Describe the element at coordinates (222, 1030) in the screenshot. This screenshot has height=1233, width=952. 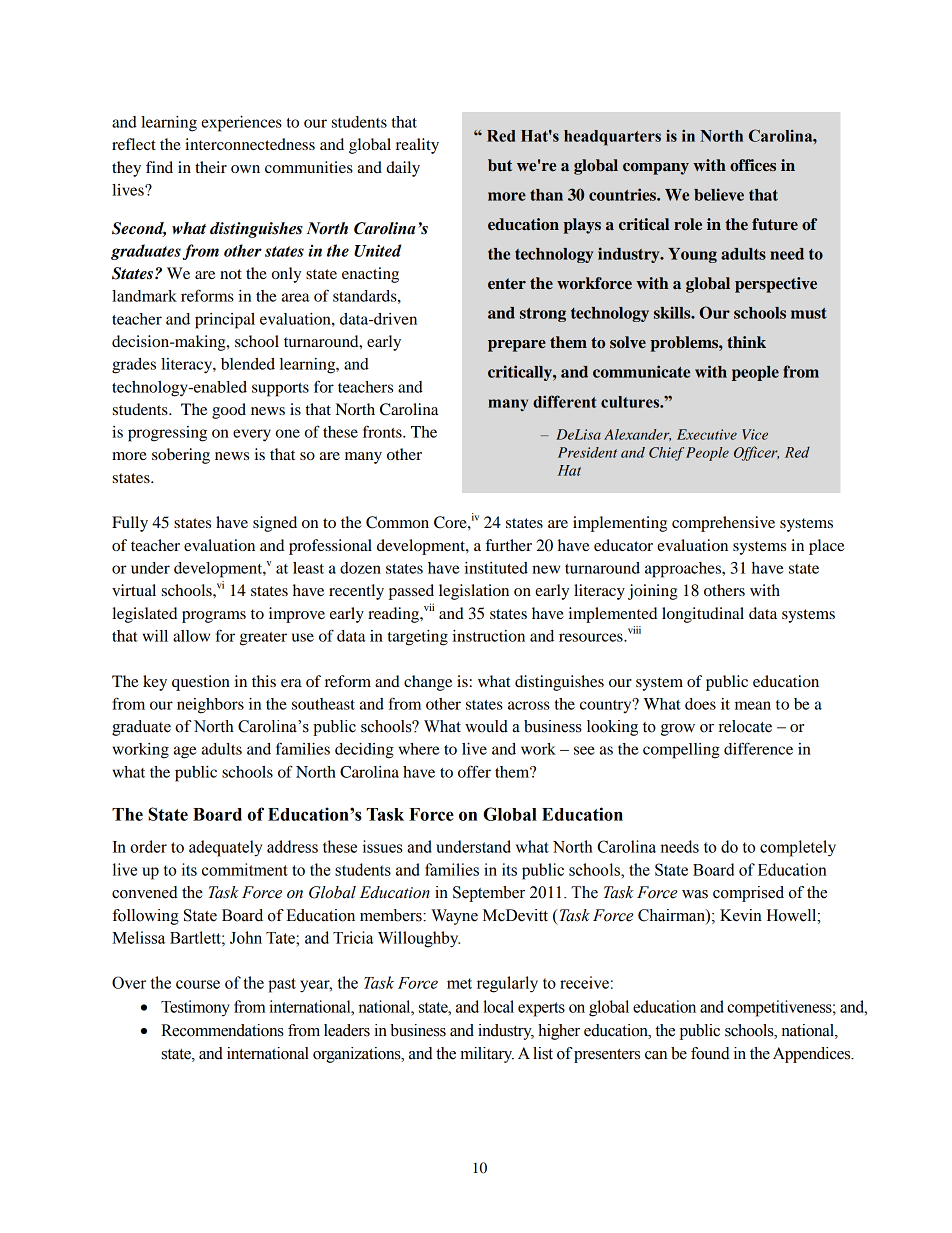
I see `Recommendations` at that location.
